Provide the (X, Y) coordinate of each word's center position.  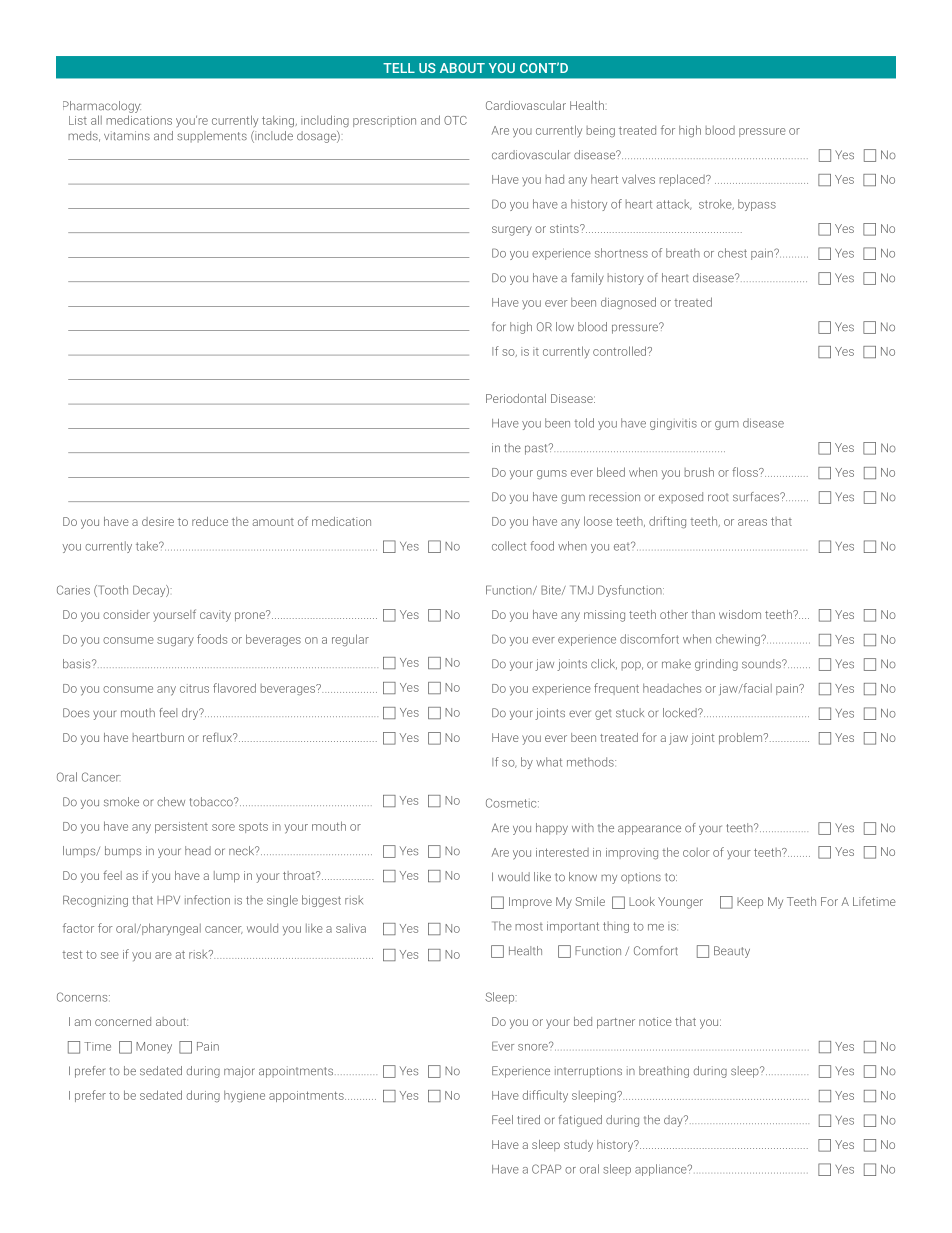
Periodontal (516, 398)
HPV (168, 899)
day (674, 1121)
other (674, 614)
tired (528, 1120)
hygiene (244, 1096)
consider (126, 614)
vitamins (127, 136)
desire (158, 521)
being (601, 131)
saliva (351, 928)
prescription (384, 121)
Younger (680, 903)
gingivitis (673, 424)
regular (350, 640)
